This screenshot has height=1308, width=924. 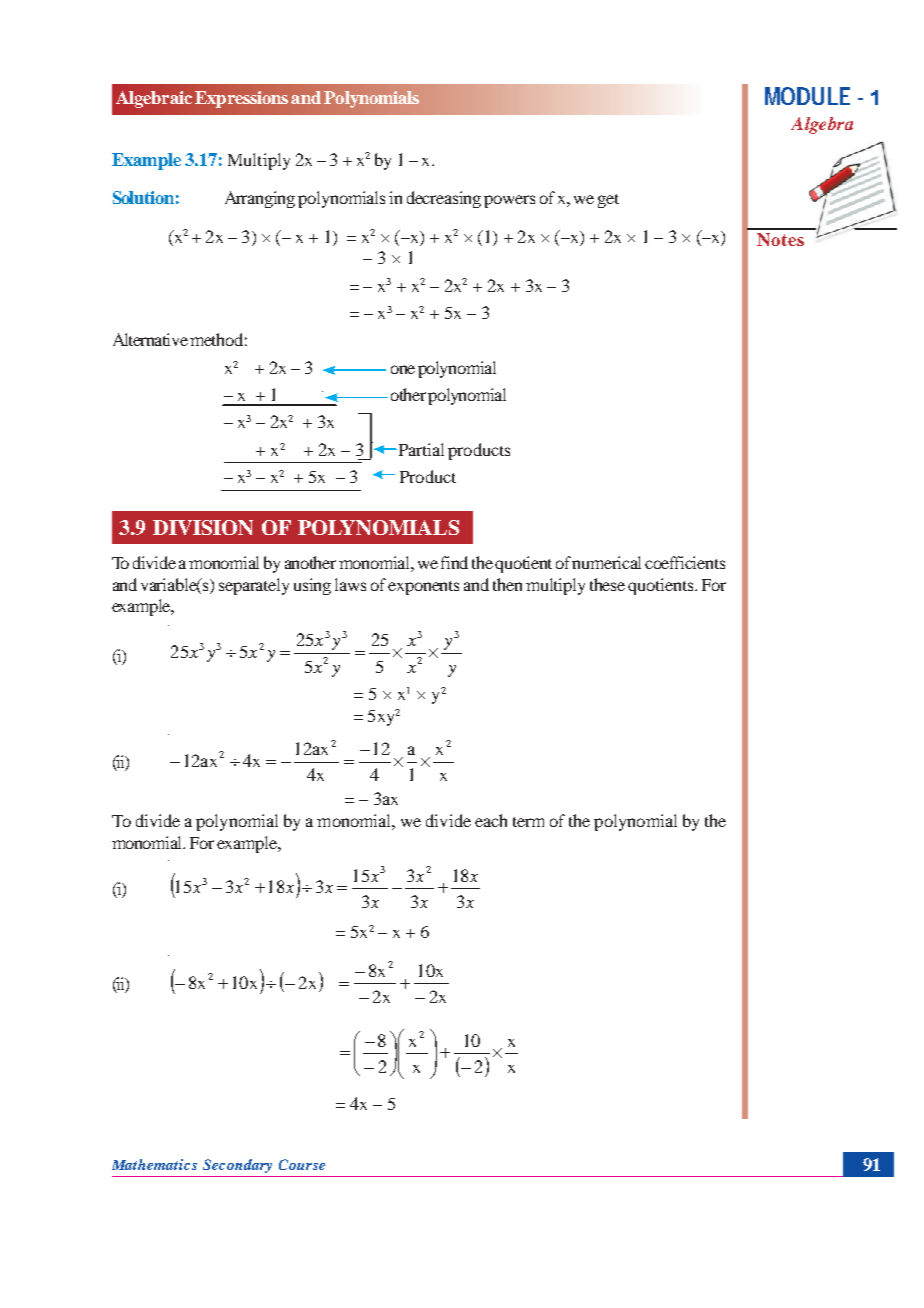 I want to click on these, so click(x=607, y=584).
